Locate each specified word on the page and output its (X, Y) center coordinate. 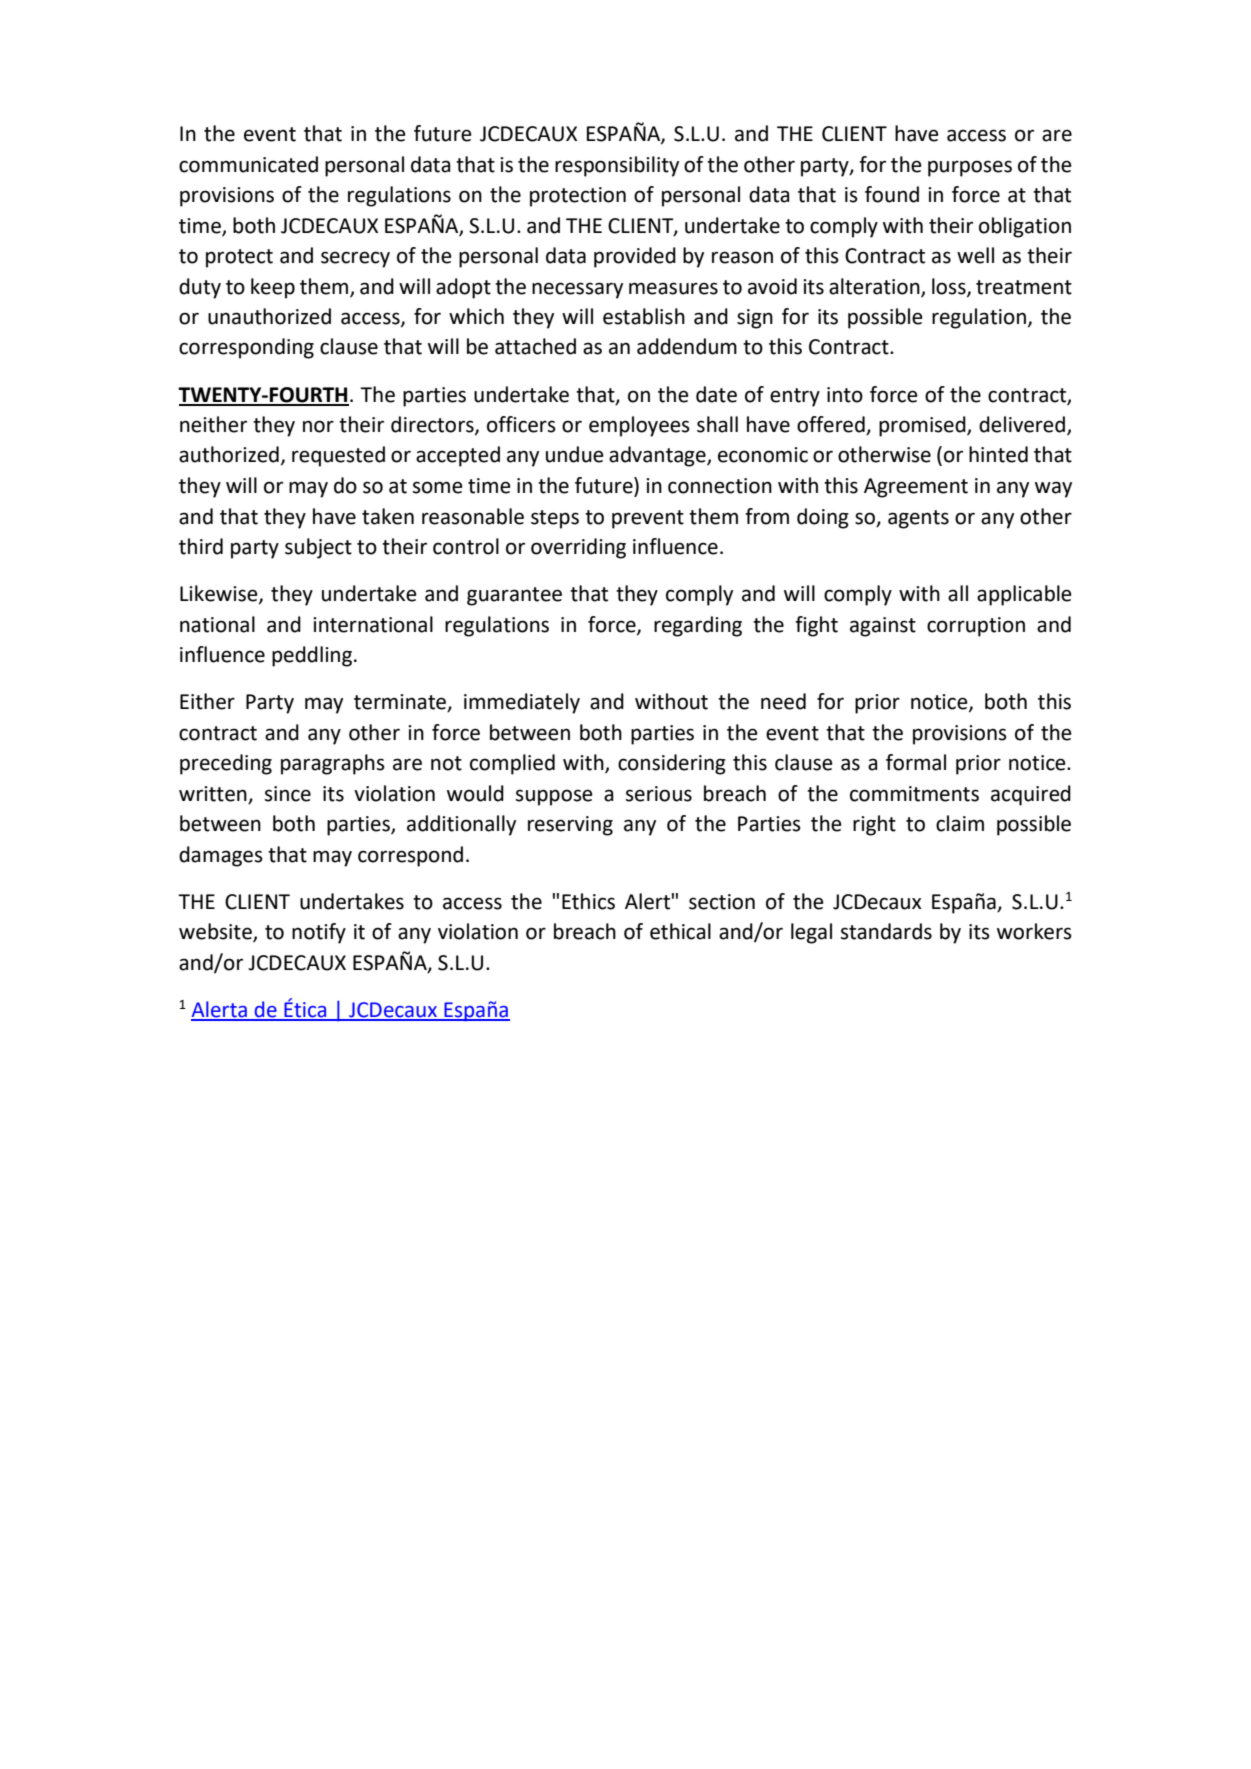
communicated (248, 164)
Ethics (588, 901)
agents (918, 519)
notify (319, 933)
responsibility (617, 166)
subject (318, 548)
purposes (970, 168)
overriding (578, 548)
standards (886, 931)
